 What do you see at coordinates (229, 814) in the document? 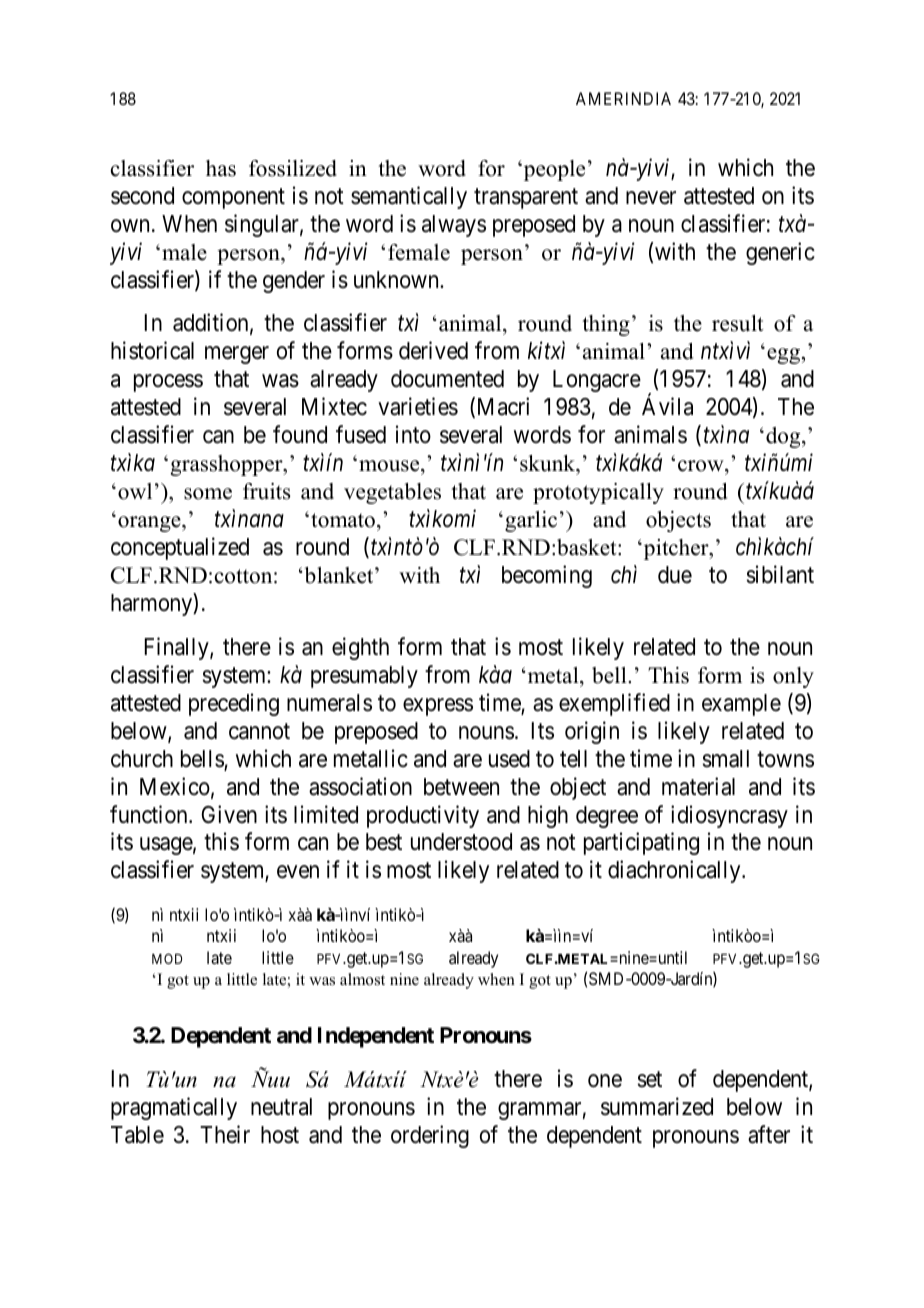
I see `Given` at bounding box center [229, 814].
